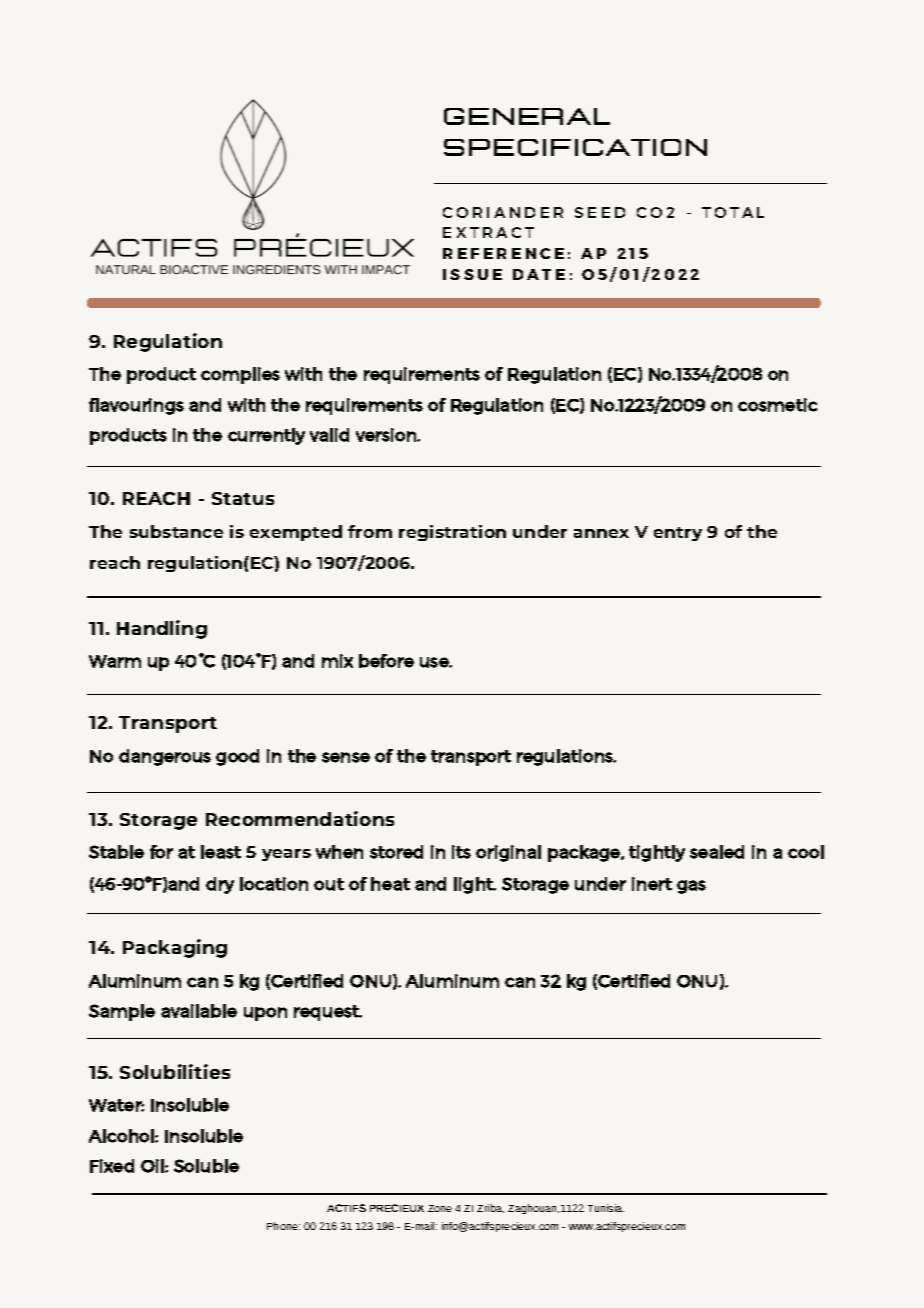  Describe the element at coordinates (221, 852) in the screenshot. I see `least` at that location.
